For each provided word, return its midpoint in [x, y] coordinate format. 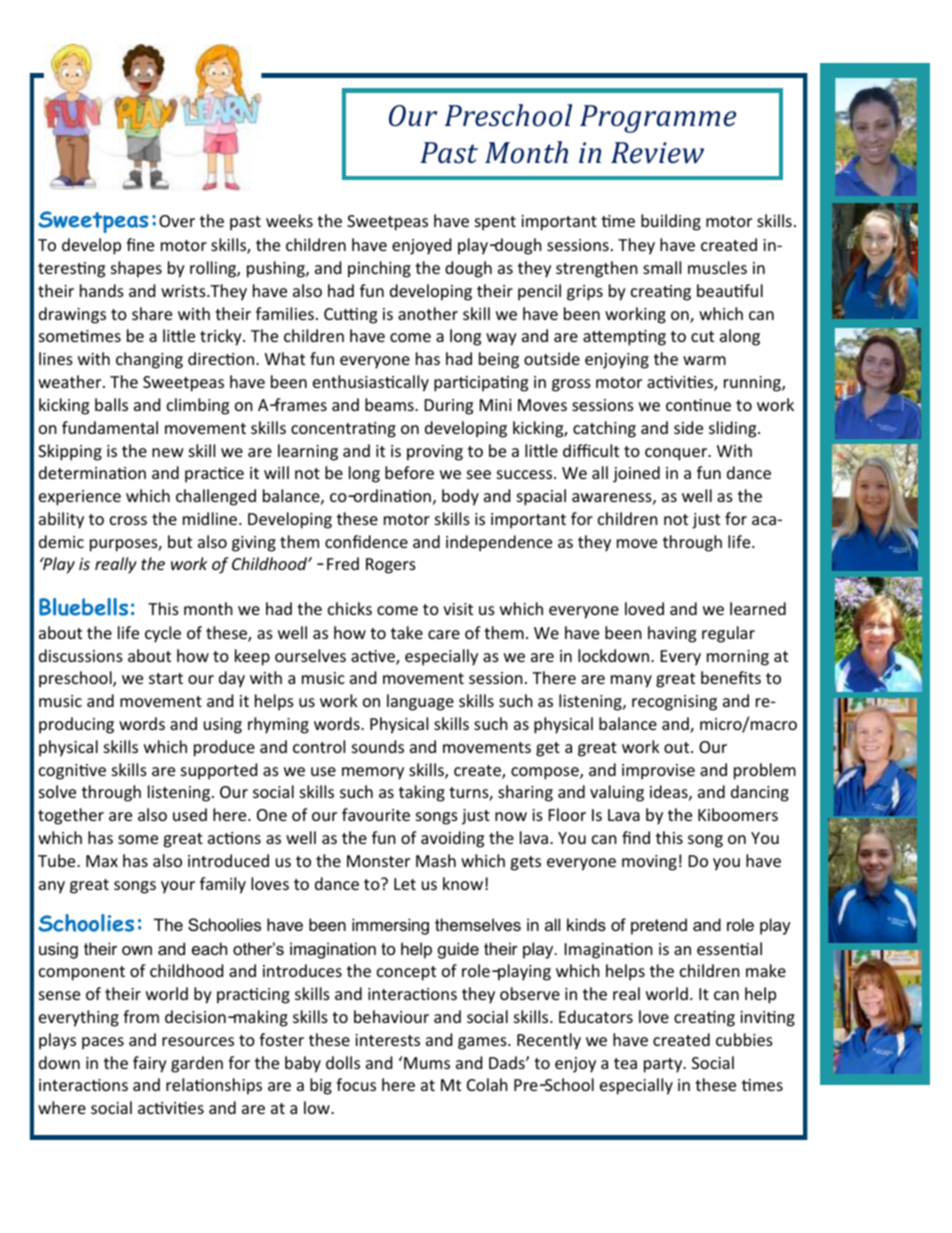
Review [657, 153]
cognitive [72, 772]
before [409, 472]
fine [140, 244]
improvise [658, 772]
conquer [677, 454]
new [168, 452]
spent [495, 223]
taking [422, 793]
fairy [150, 1064]
